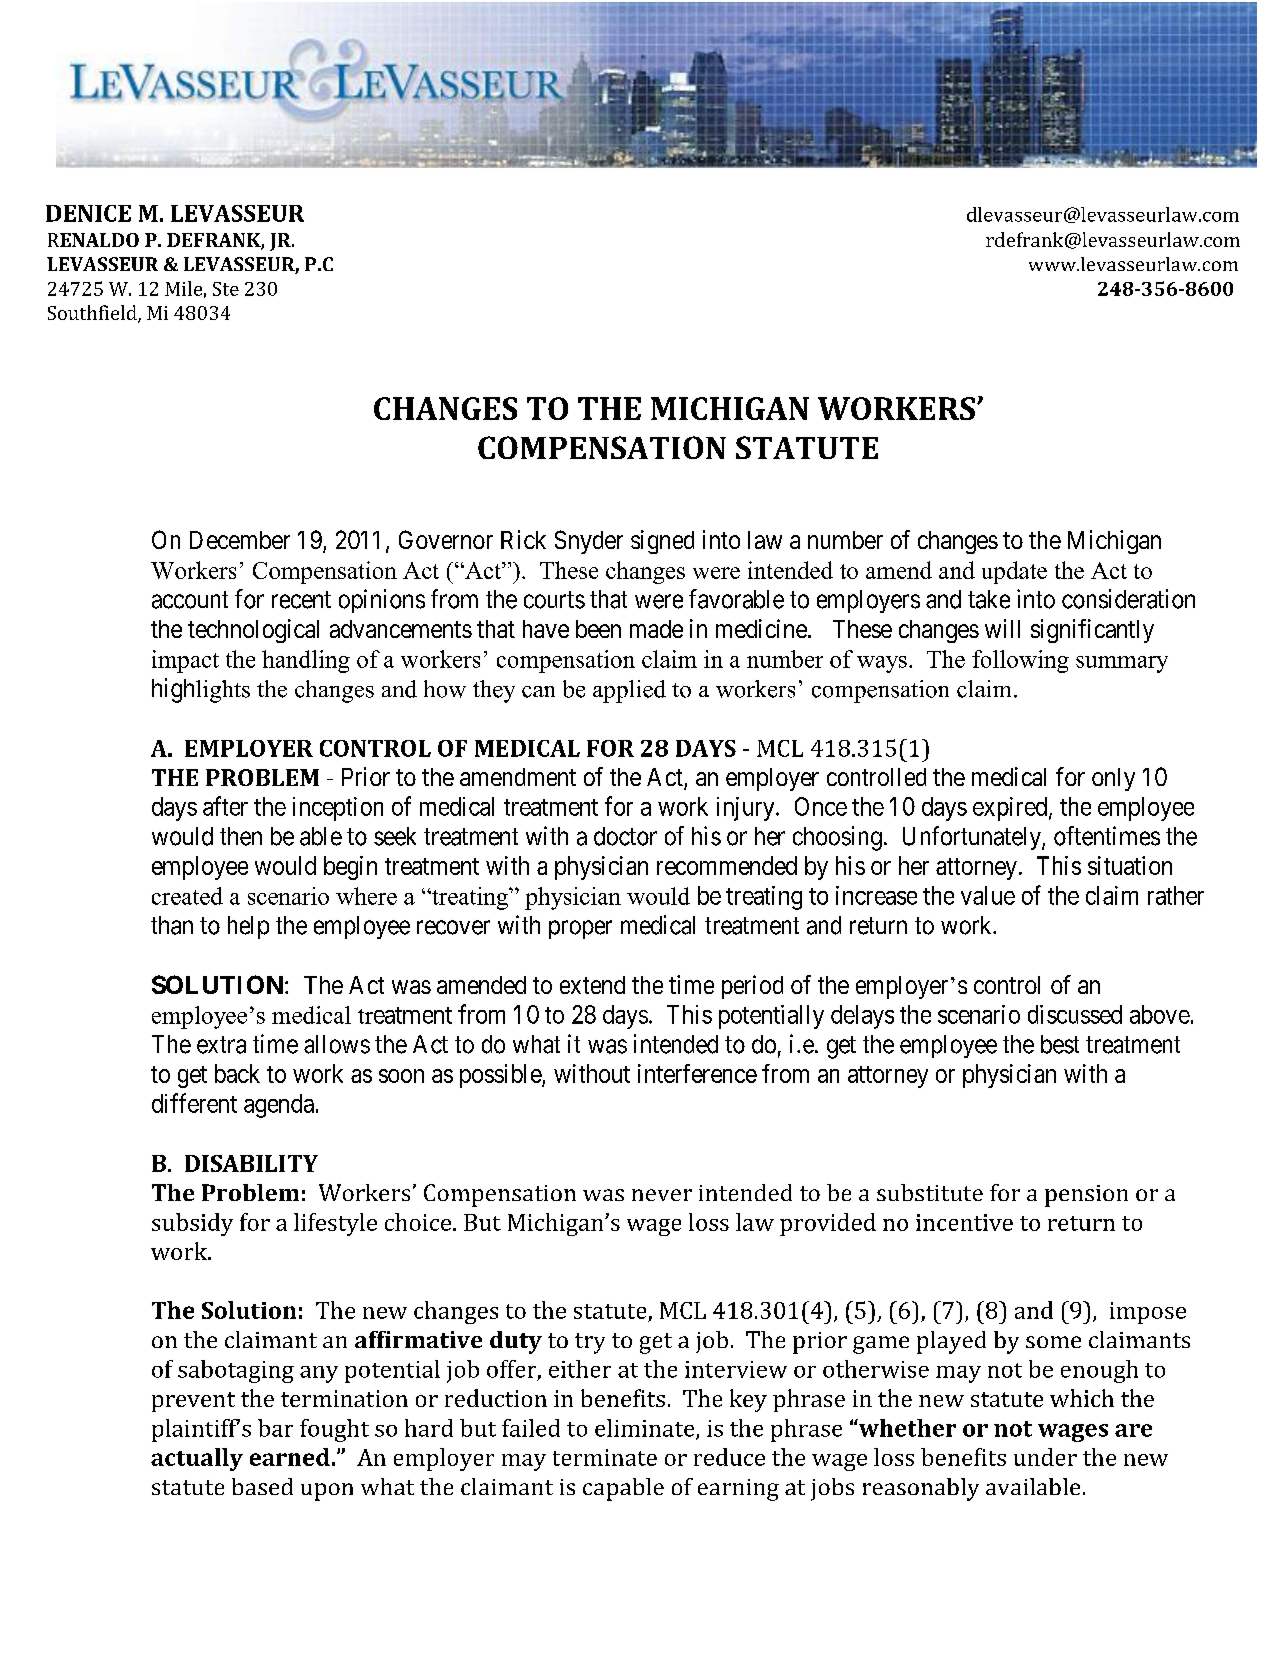 The height and width of the image is (1658, 1281). I want to click on created, so click(187, 896).
